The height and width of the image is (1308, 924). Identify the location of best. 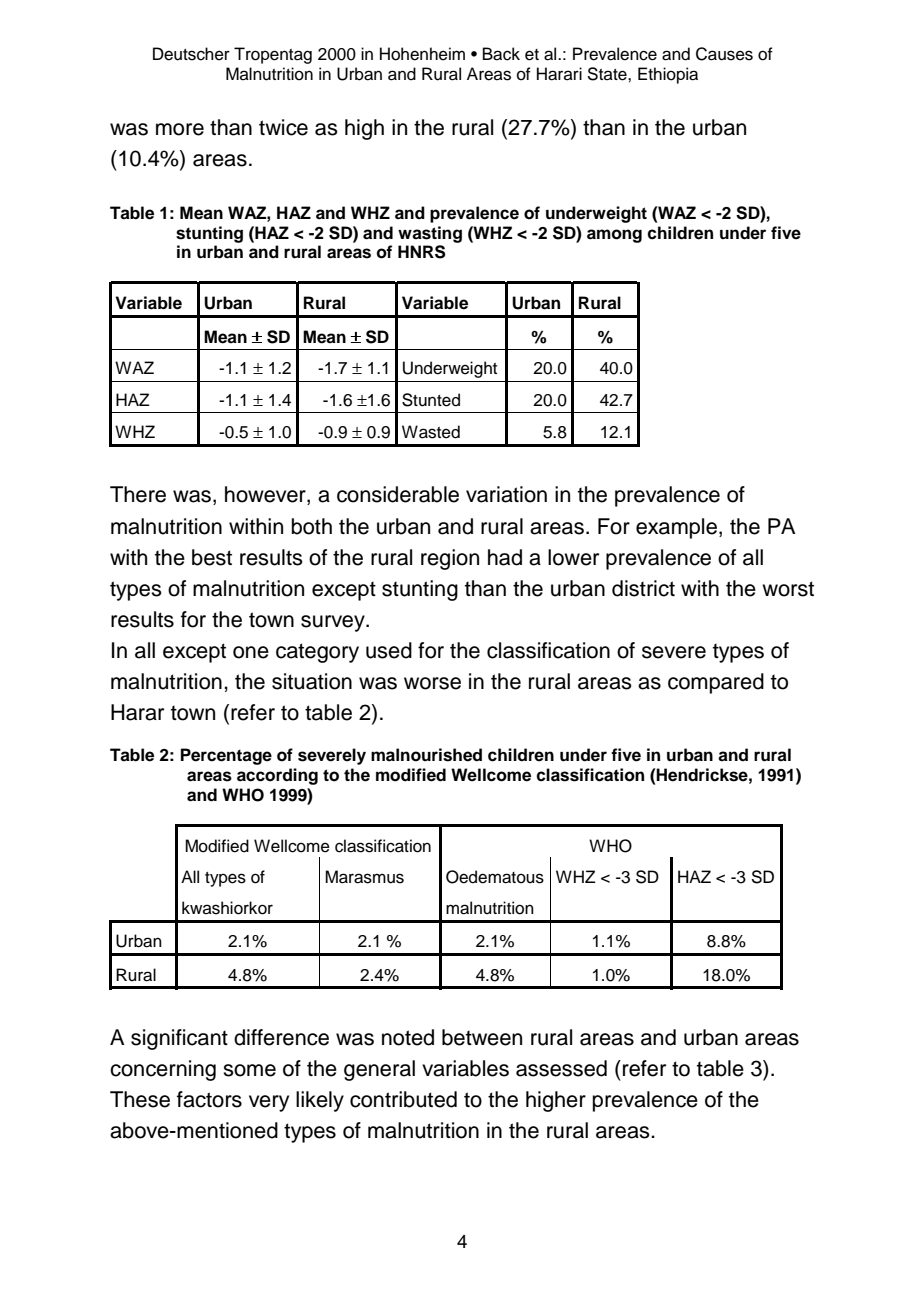
(212, 557).
